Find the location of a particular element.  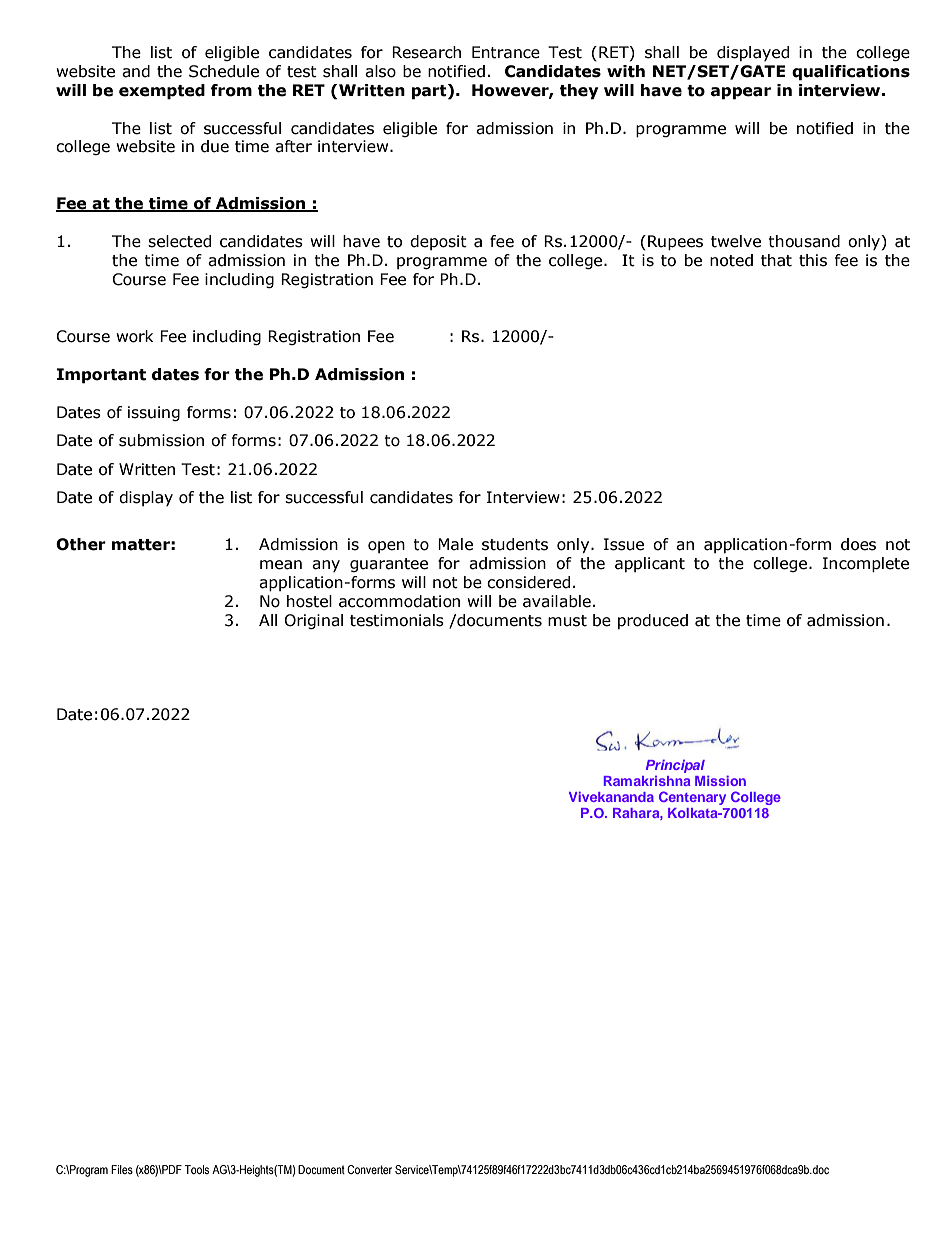

appear is located at coordinates (741, 93).
